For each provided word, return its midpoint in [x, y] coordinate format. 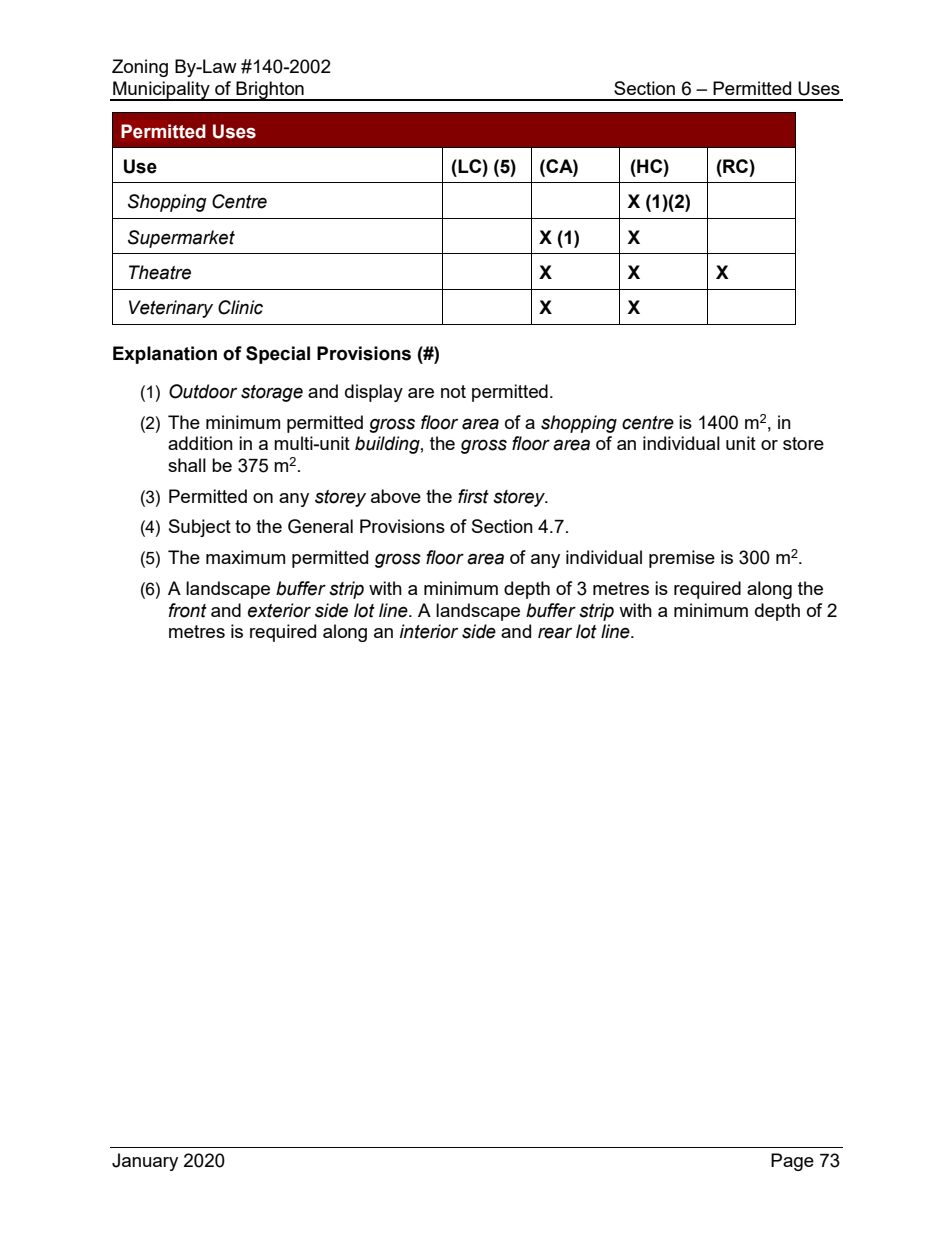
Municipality [161, 91]
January [145, 1162]
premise [682, 559]
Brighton [270, 91]
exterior [279, 610]
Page [792, 1162]
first [473, 496]
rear [555, 633]
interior [429, 631]
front [188, 610]
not [453, 391]
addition [200, 443]
